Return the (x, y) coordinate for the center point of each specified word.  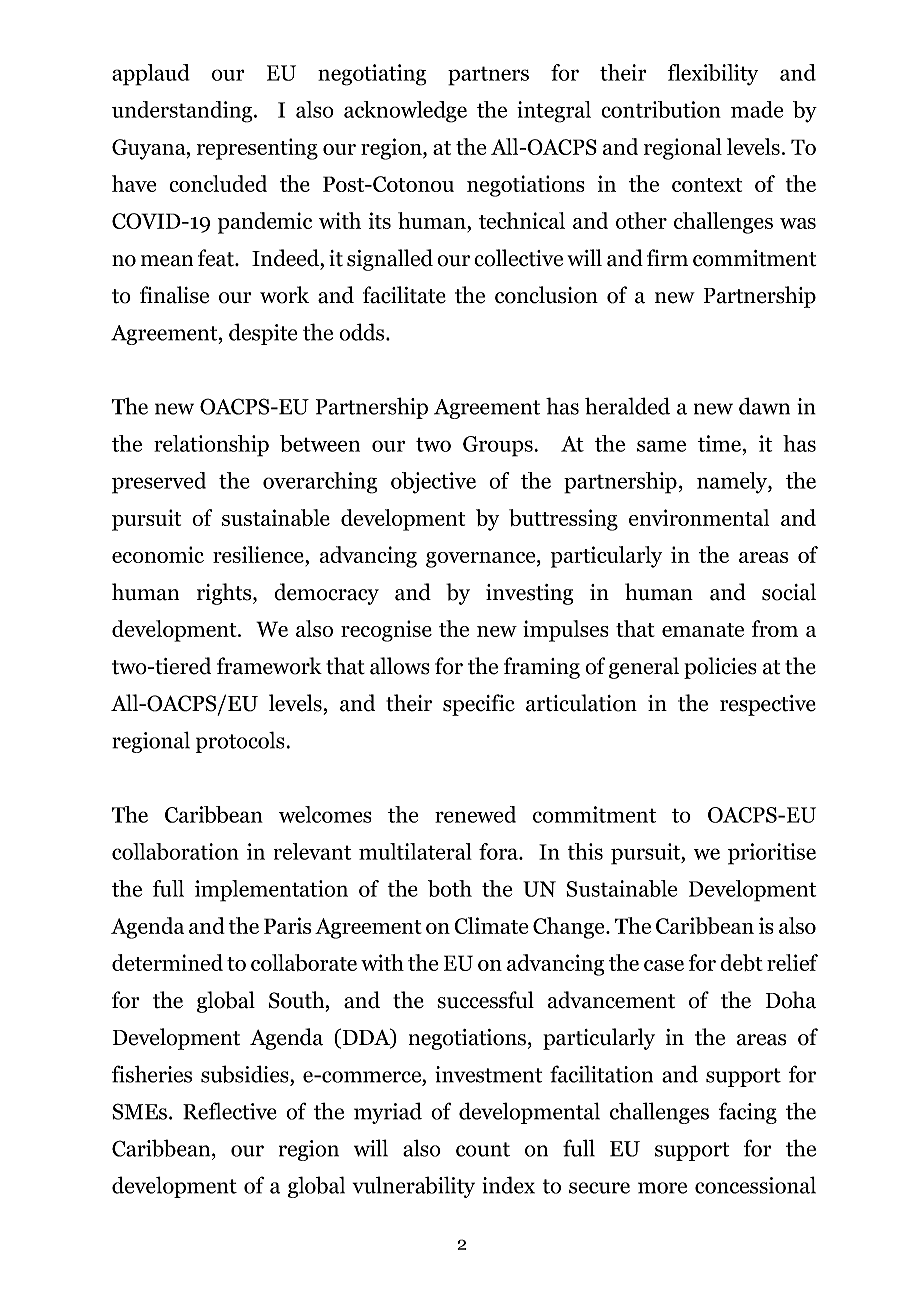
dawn (764, 406)
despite (263, 334)
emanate (703, 630)
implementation (271, 891)
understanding (183, 112)
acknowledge (405, 112)
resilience (259, 556)
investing (529, 594)
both (450, 888)
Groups (499, 446)
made (757, 109)
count (483, 1149)
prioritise (772, 854)
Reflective (230, 1111)
